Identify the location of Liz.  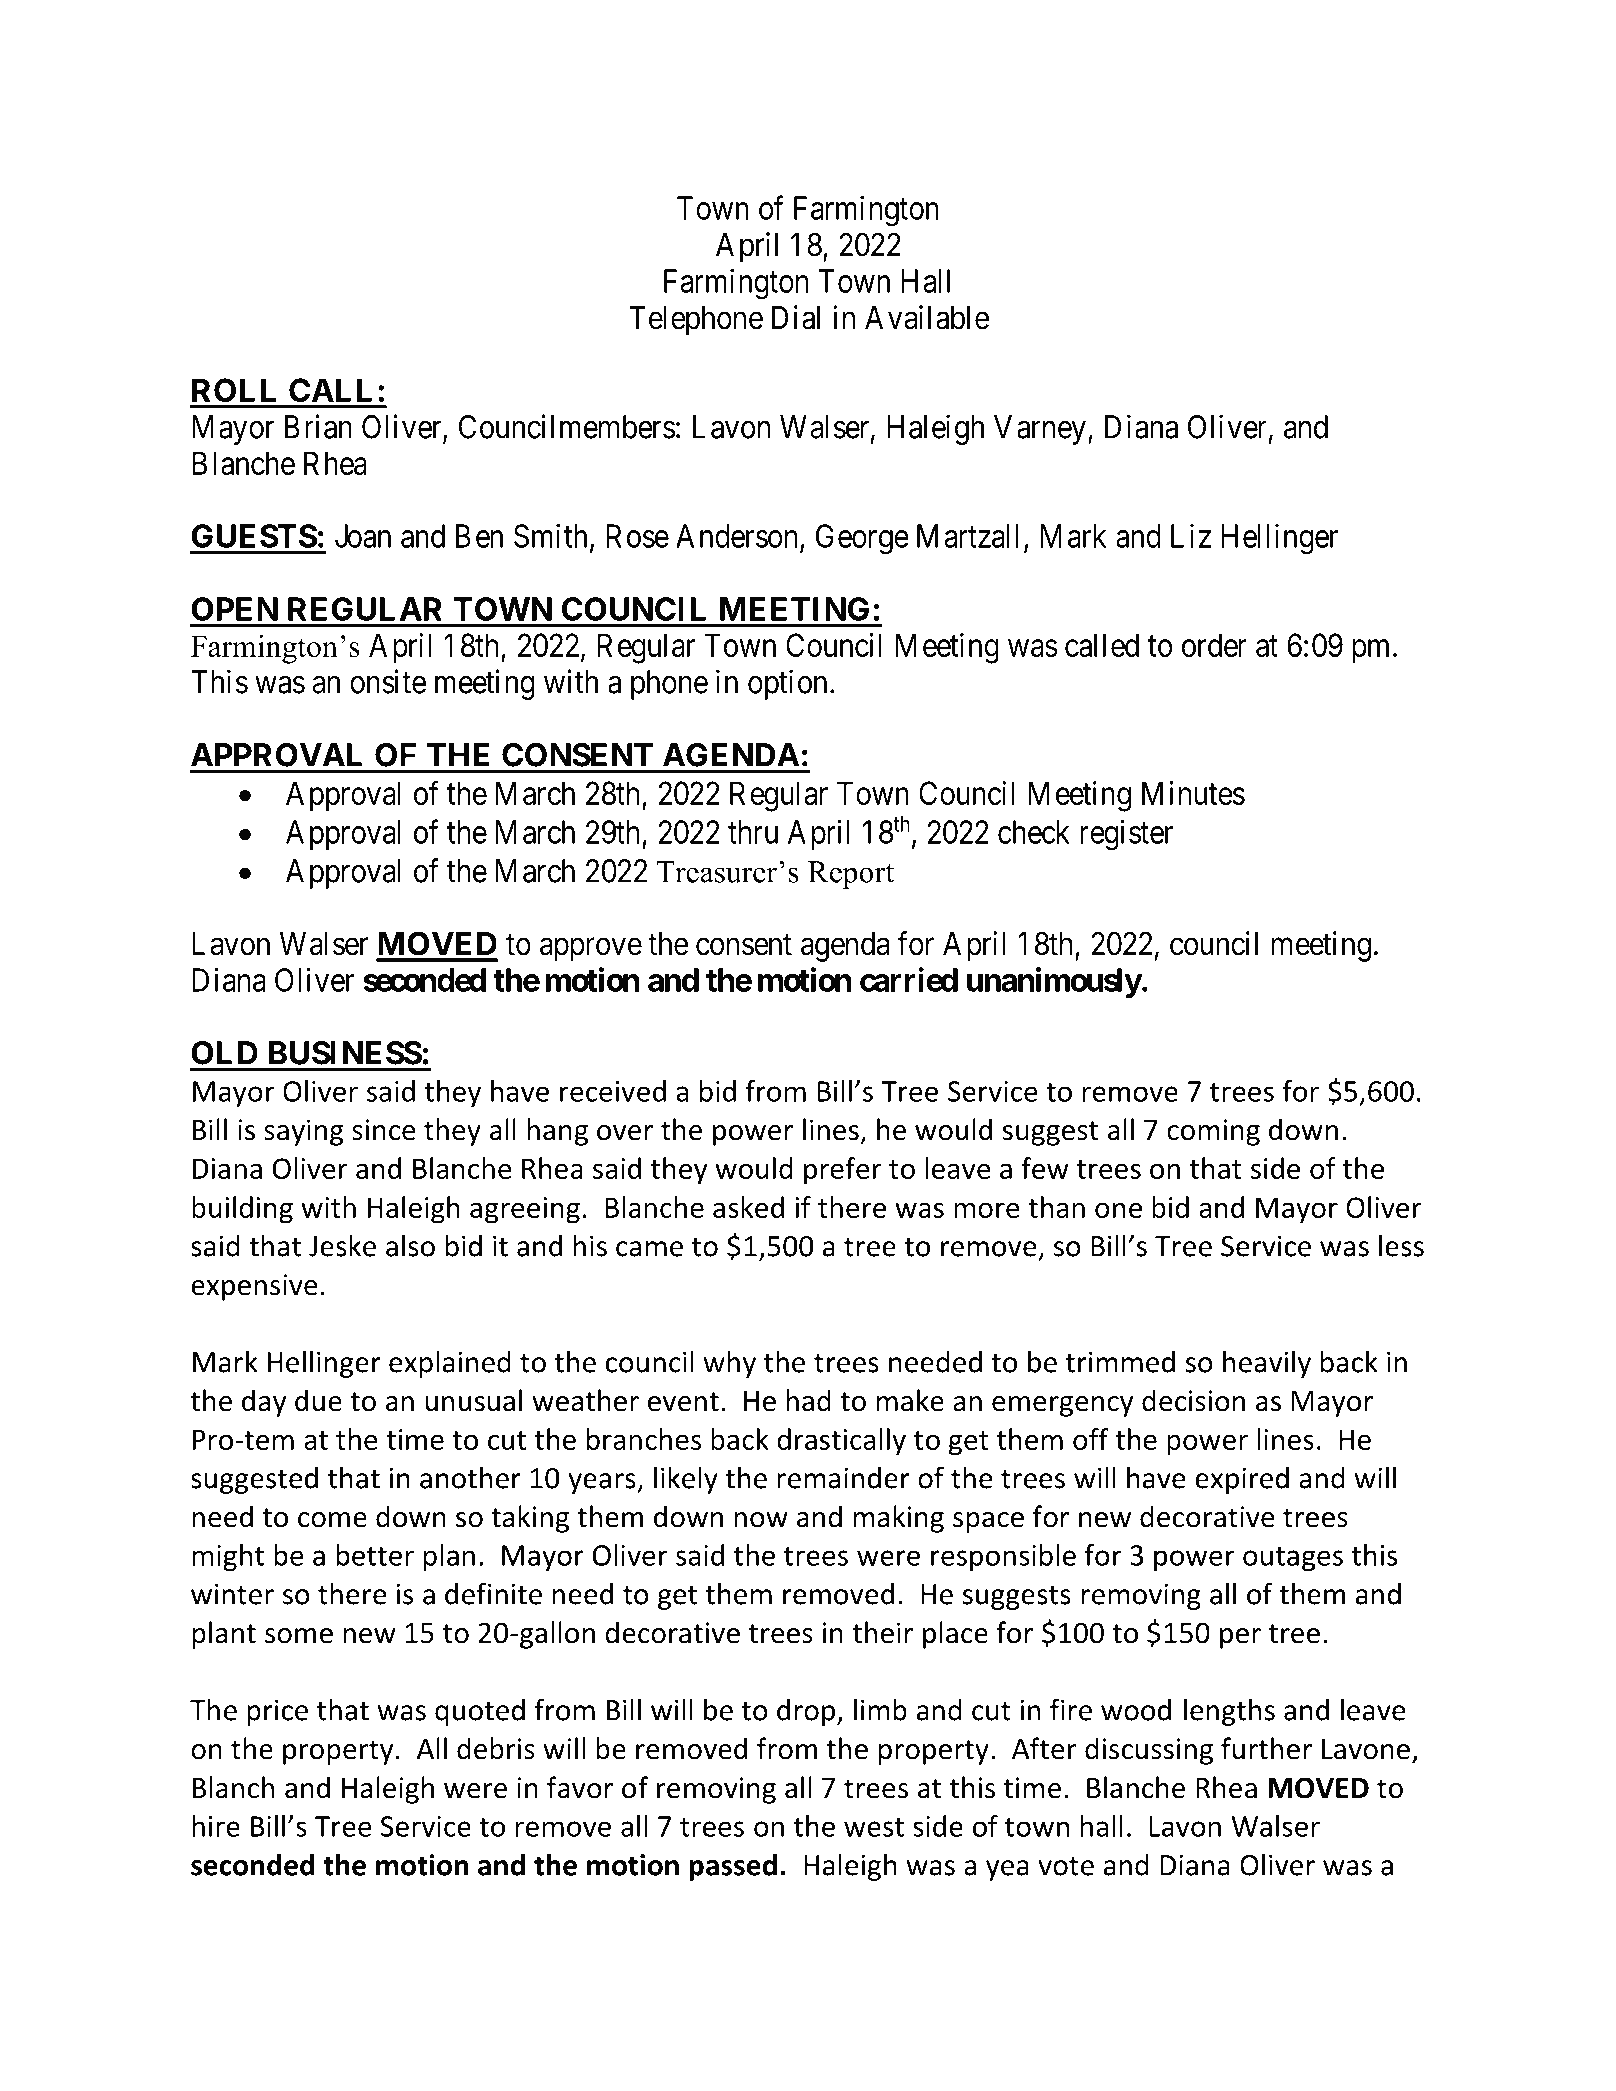
(1191, 535).
